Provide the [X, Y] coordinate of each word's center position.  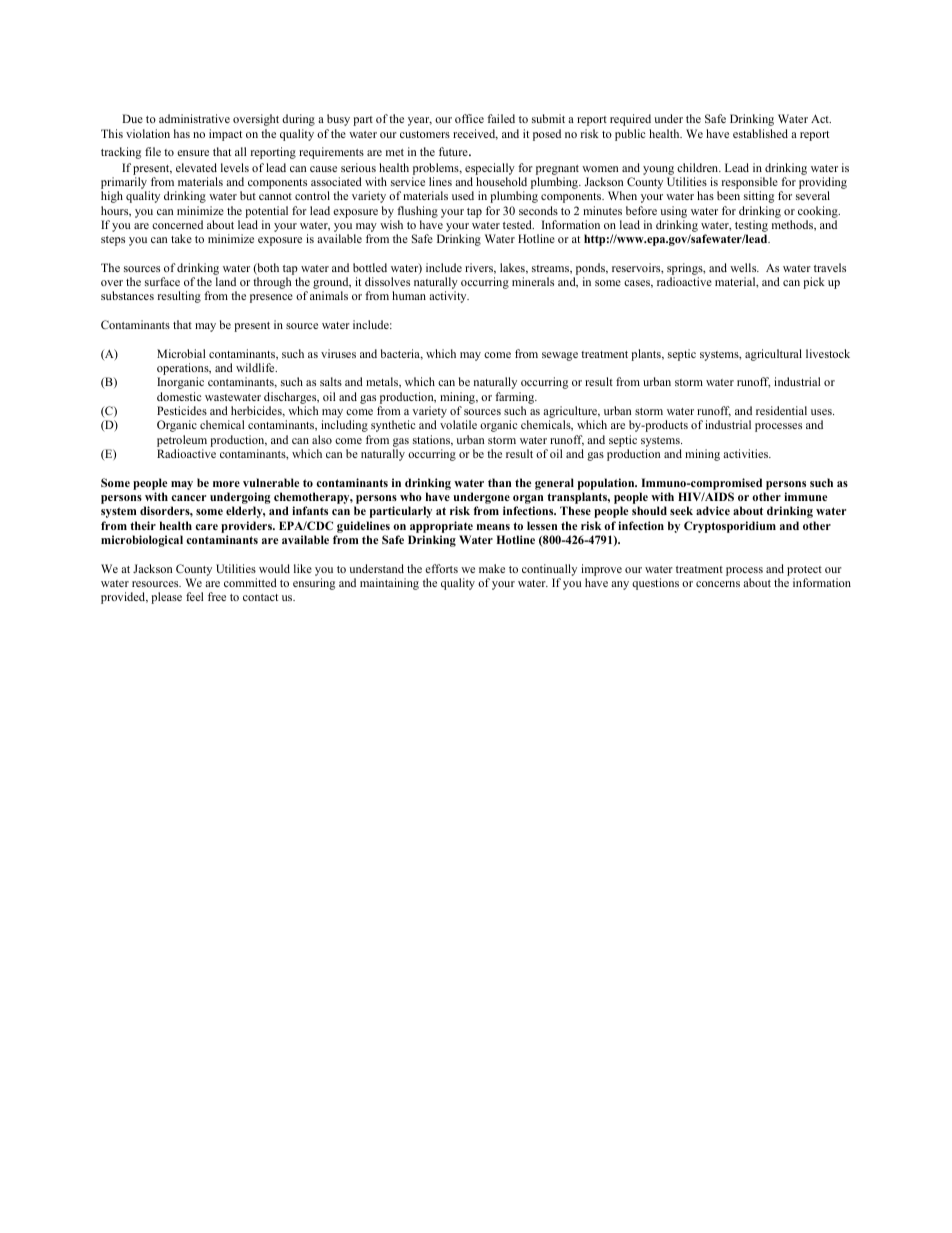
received [475, 134]
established [760, 133]
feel [194, 596]
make [492, 568]
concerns [718, 584]
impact [225, 135]
